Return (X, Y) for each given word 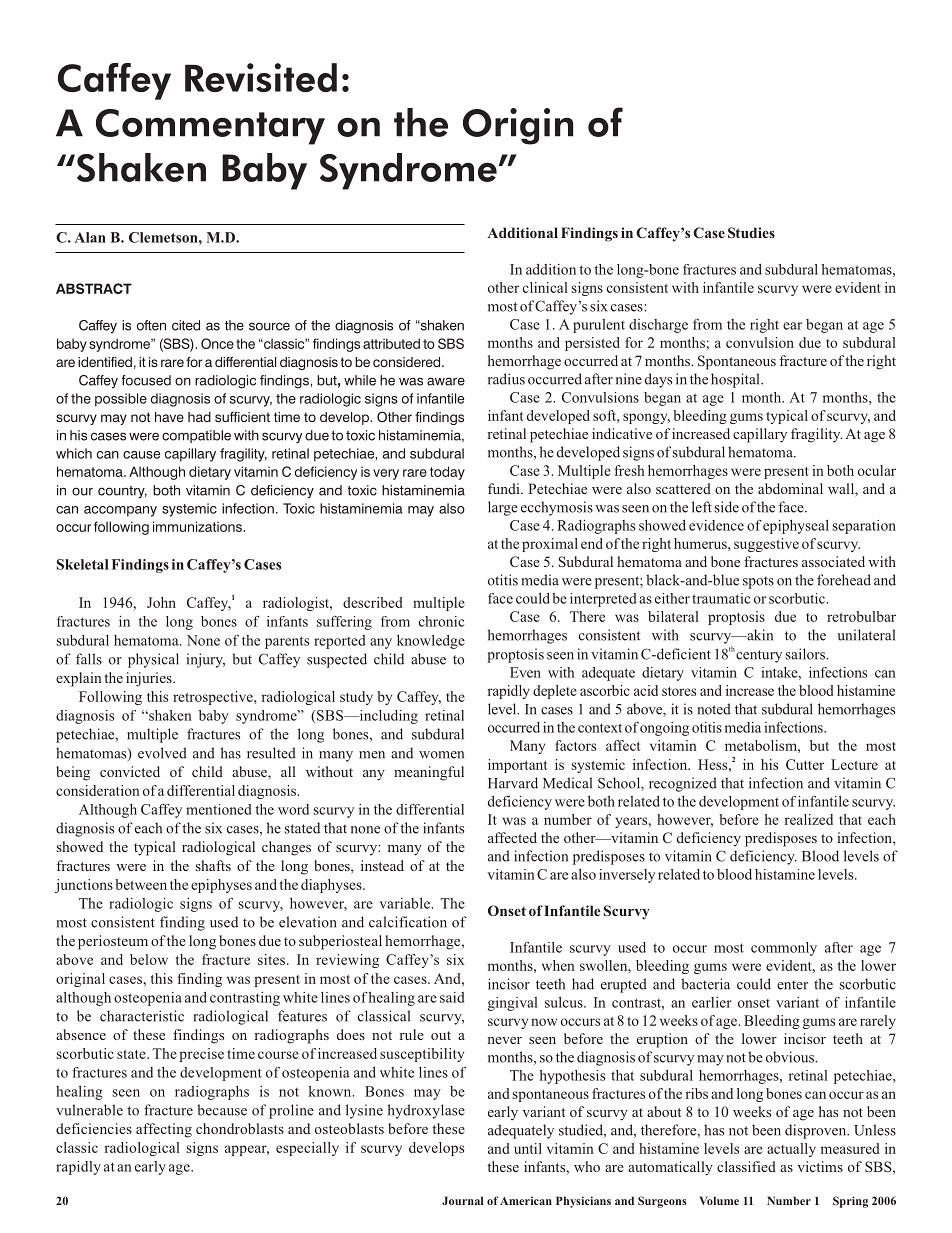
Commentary (210, 127)
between (141, 884)
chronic (441, 621)
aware (446, 381)
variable (404, 903)
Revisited (261, 77)
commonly (784, 949)
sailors (806, 654)
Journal (462, 1200)
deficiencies (94, 1128)
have (169, 417)
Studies (751, 232)
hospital (736, 380)
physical (153, 660)
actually (791, 1150)
